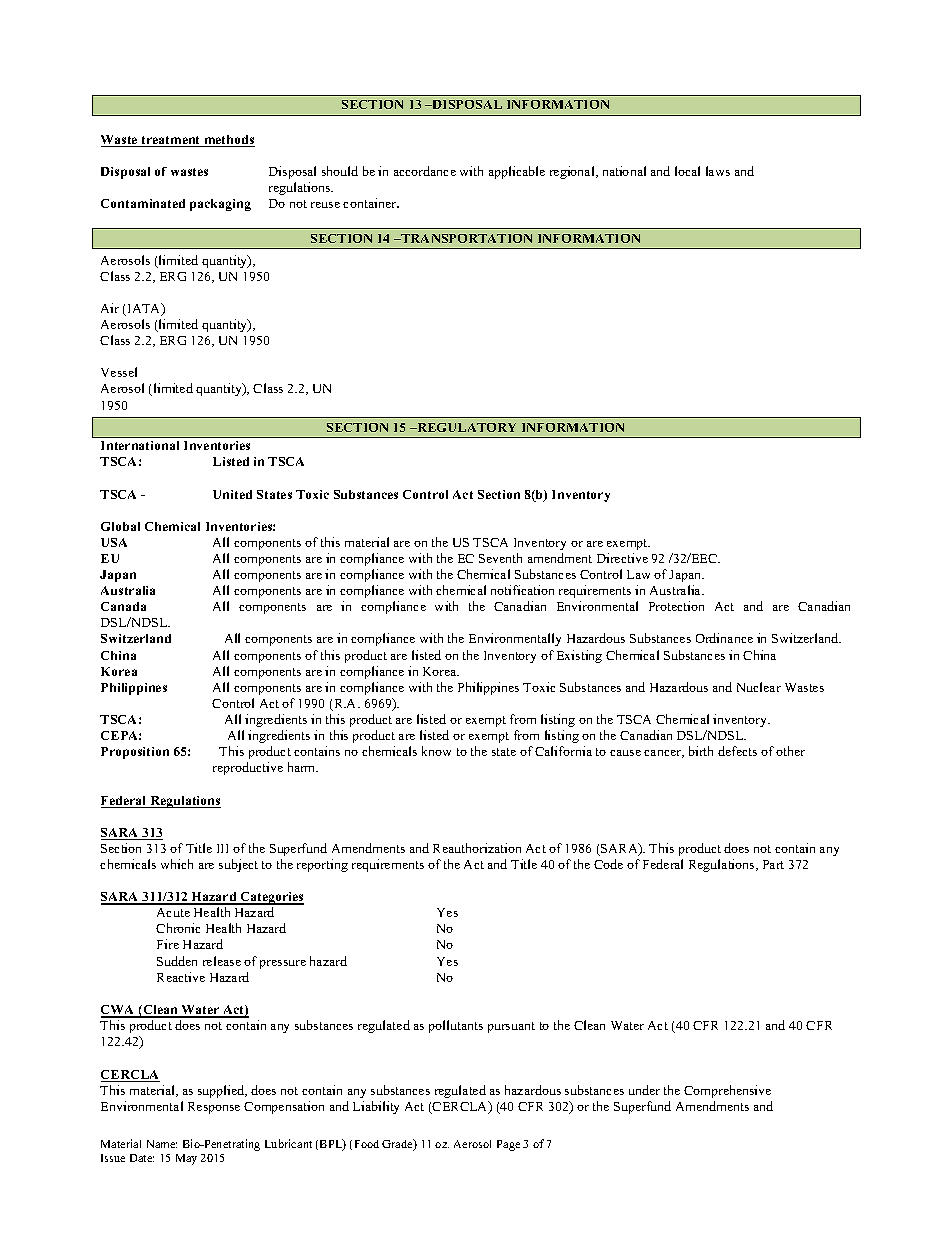  What do you see at coordinates (727, 1091) in the screenshot?
I see `Comprehensive` at bounding box center [727, 1091].
